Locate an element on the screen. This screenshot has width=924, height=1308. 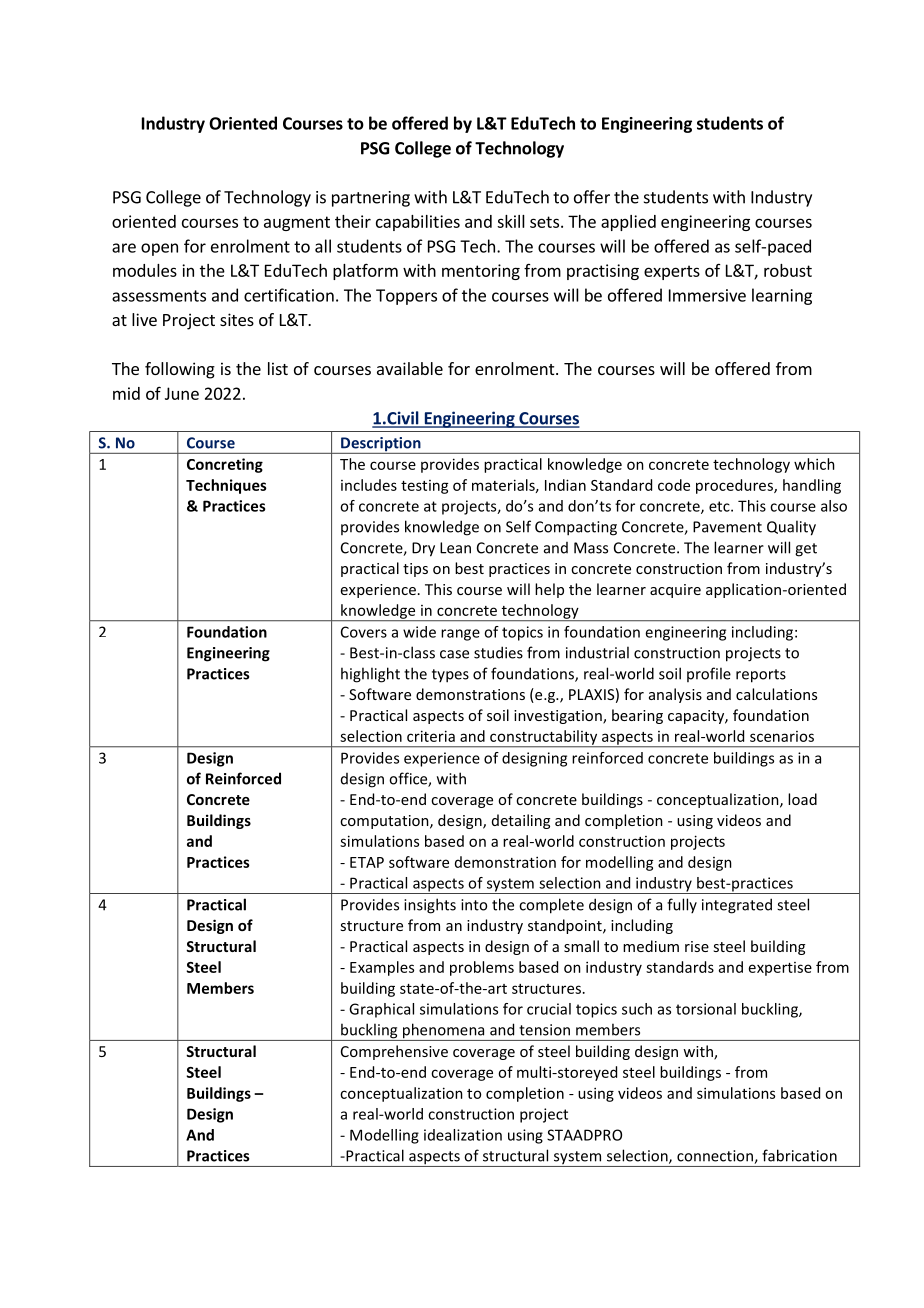
load is located at coordinates (802, 799).
